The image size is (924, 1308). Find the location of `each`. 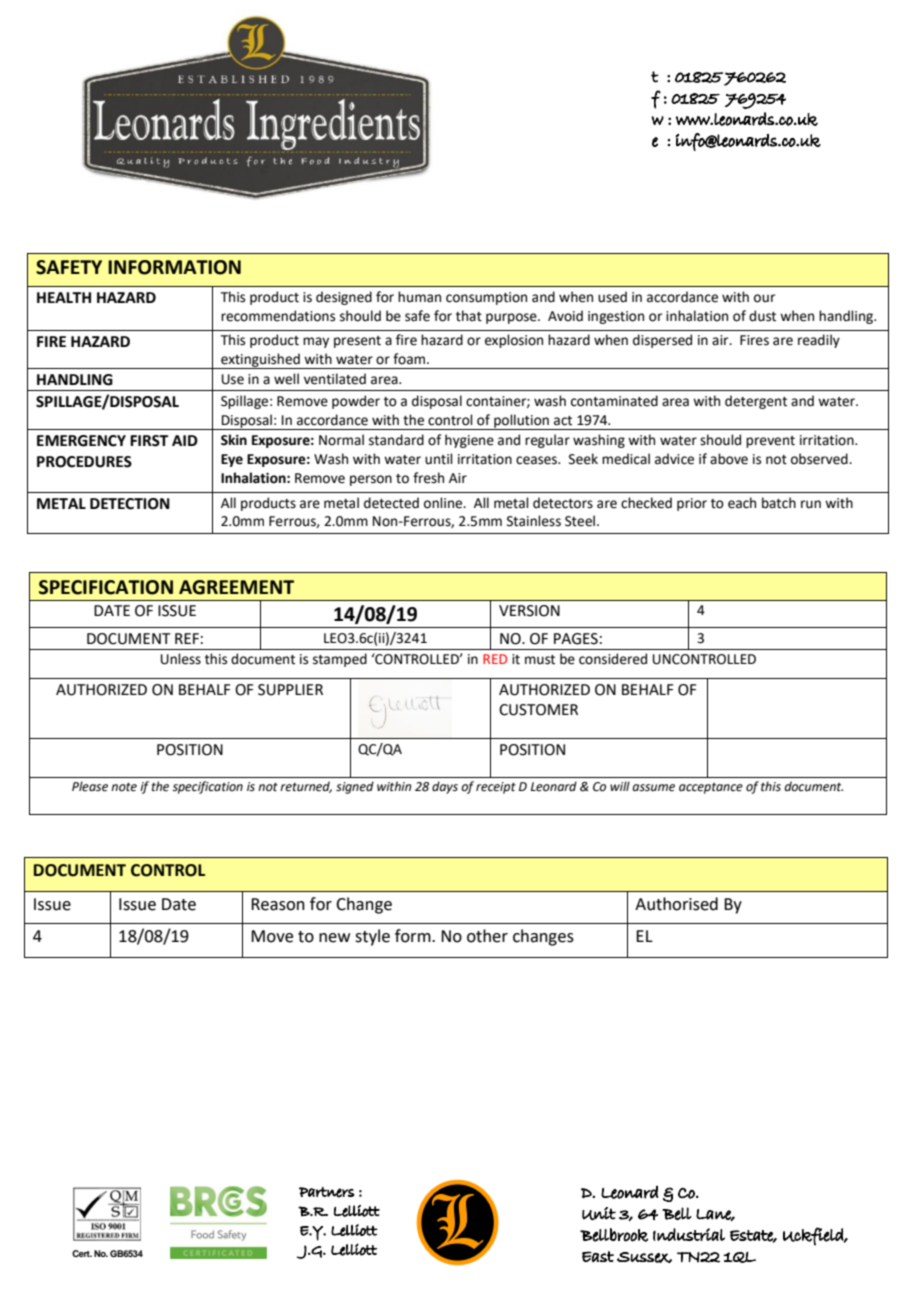

each is located at coordinates (742, 503).
